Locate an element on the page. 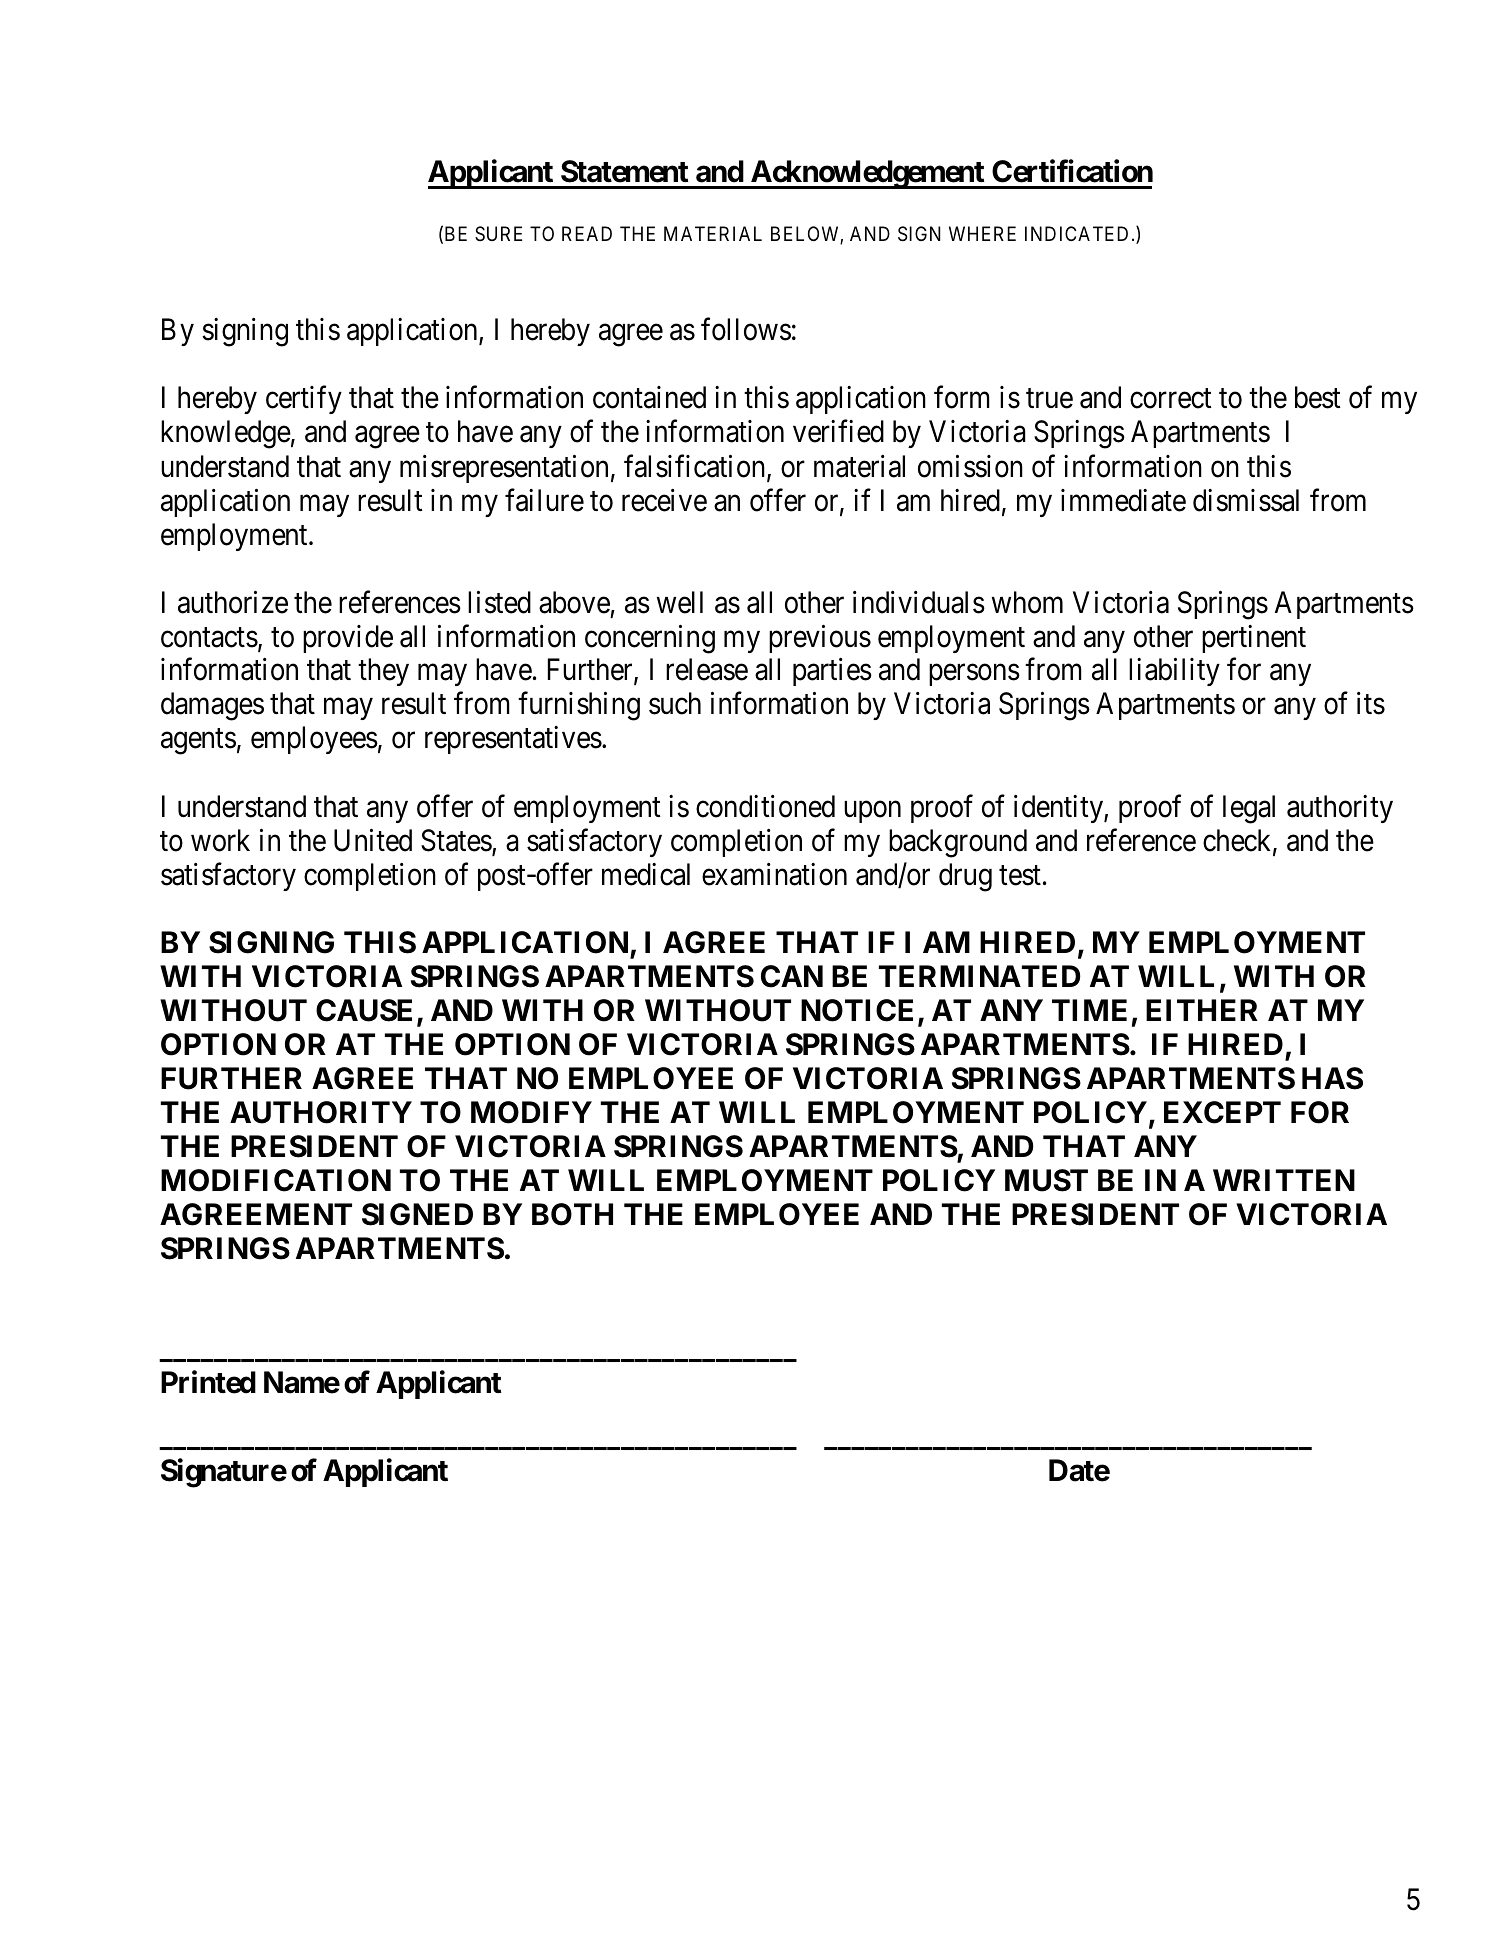  pertinent is located at coordinates (1254, 639).
